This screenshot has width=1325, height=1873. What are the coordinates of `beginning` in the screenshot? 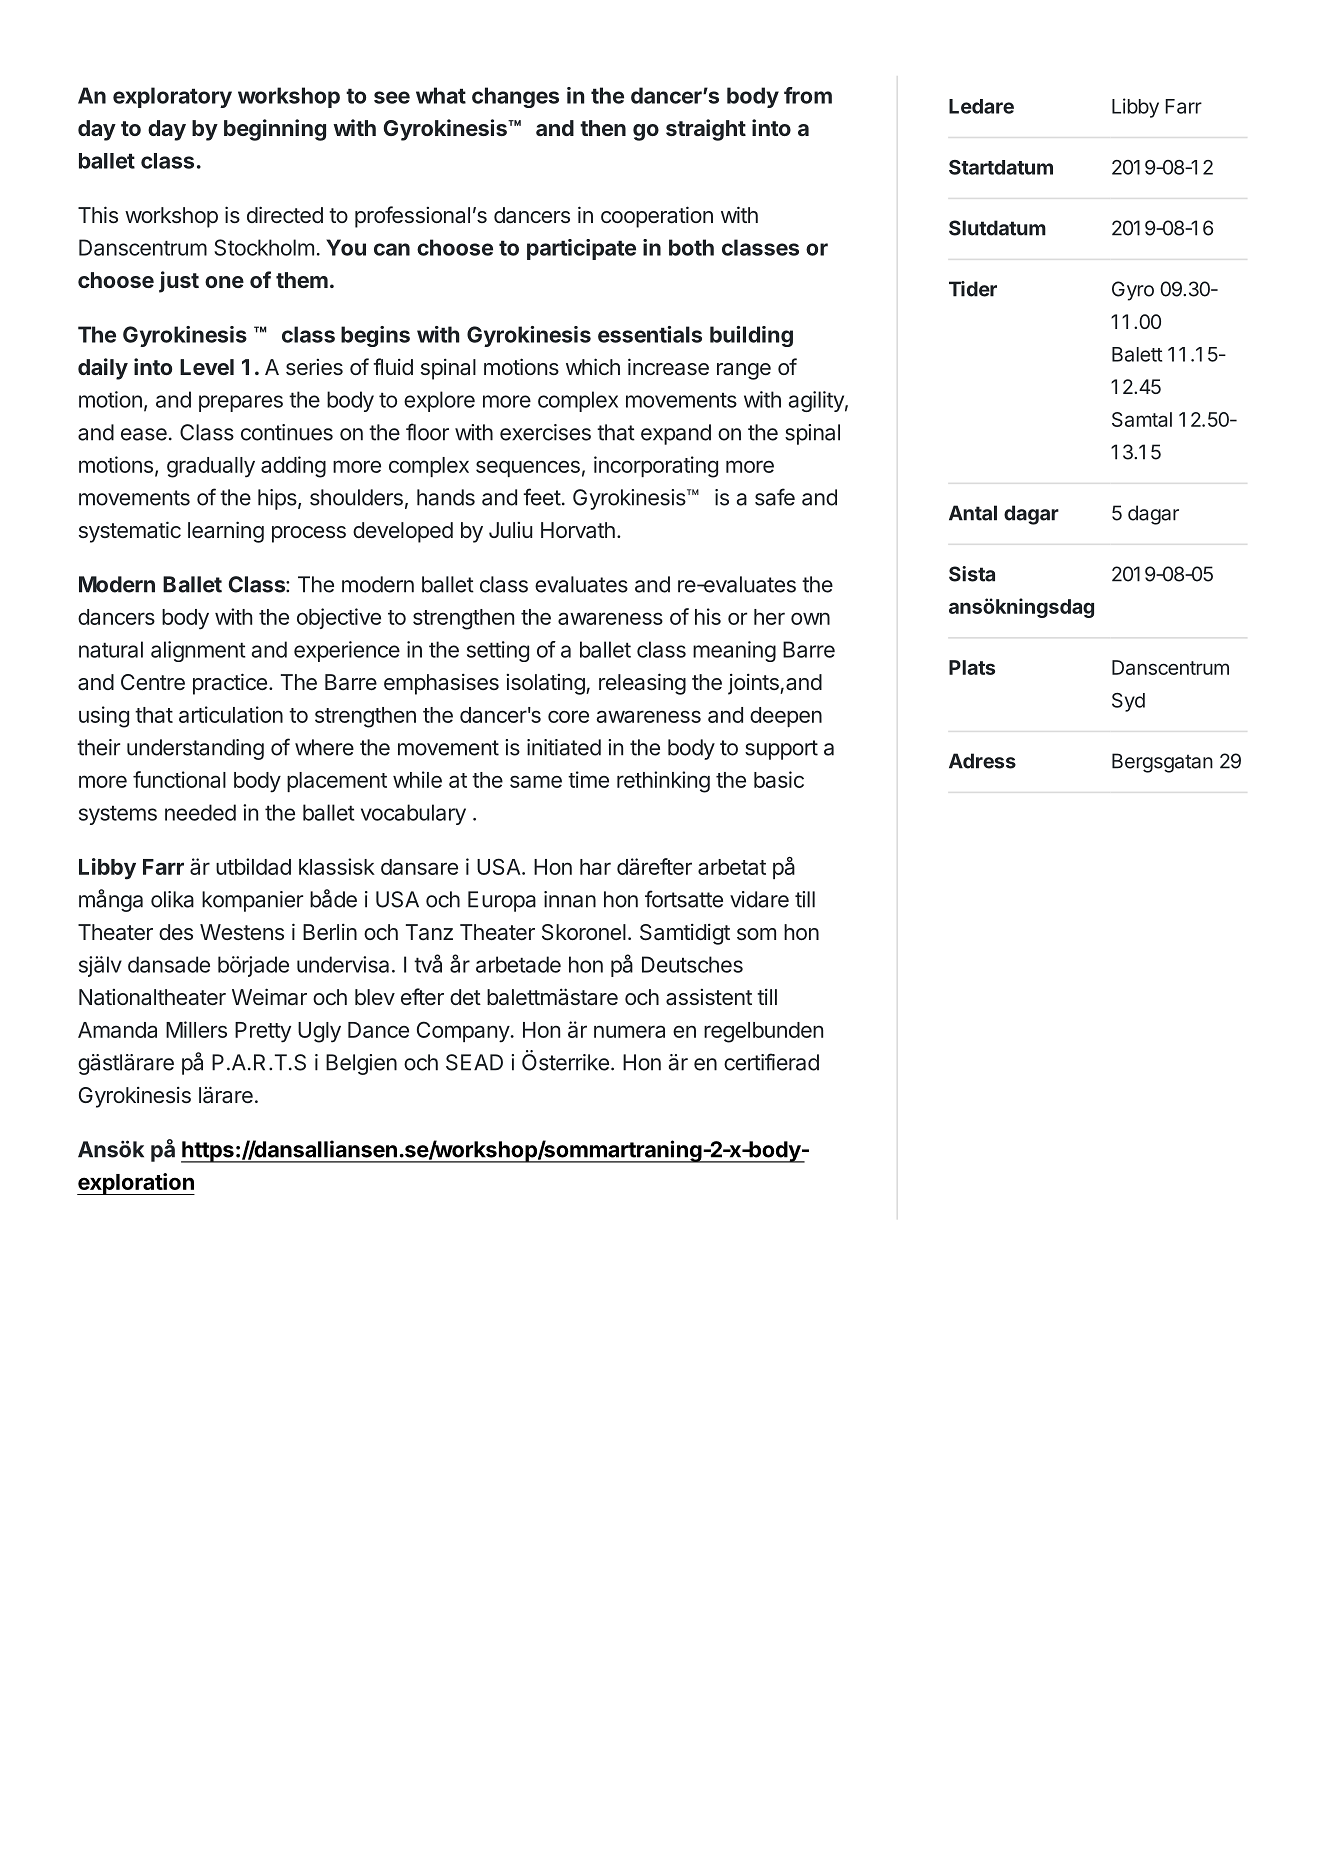 It's located at (275, 130).
